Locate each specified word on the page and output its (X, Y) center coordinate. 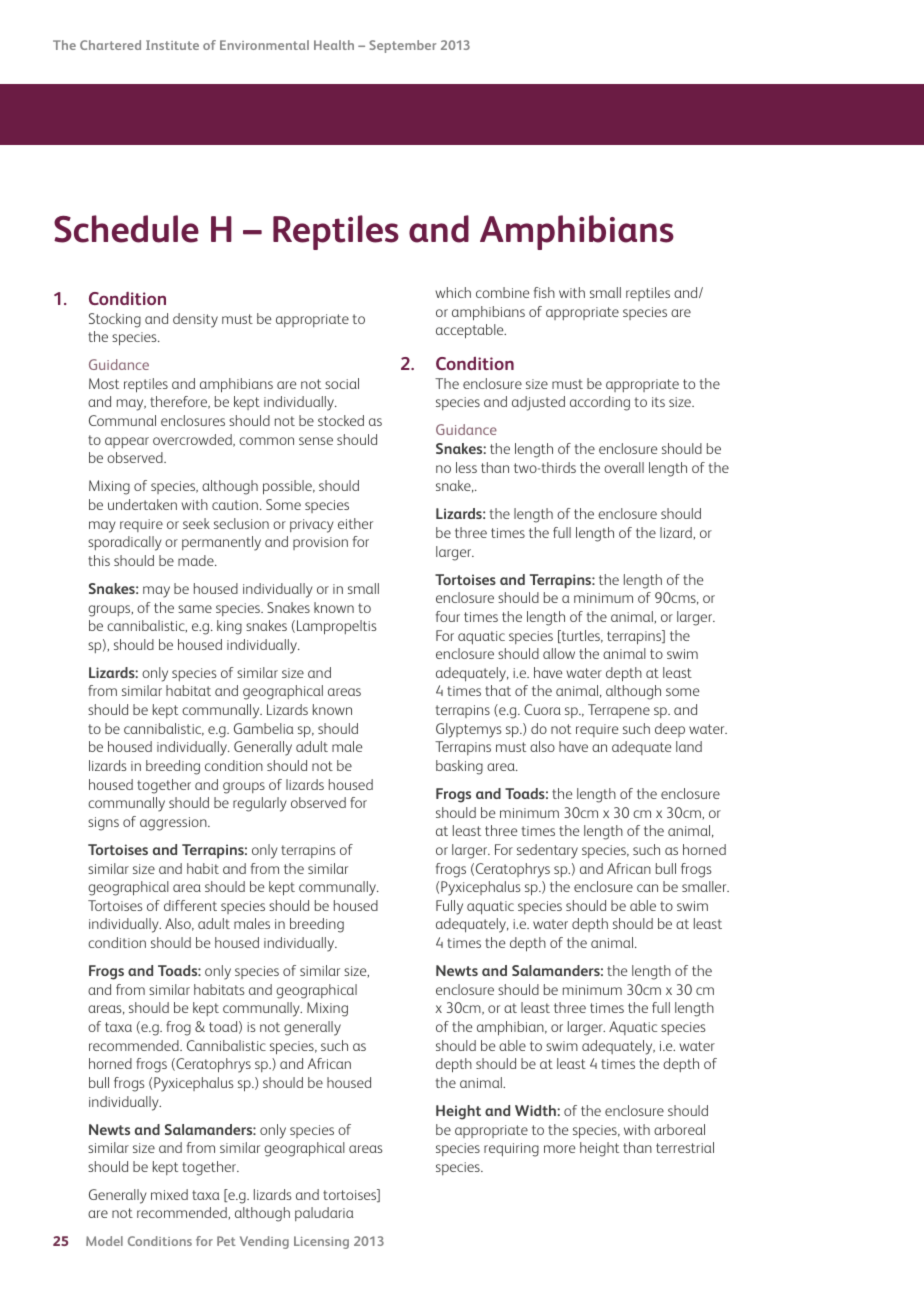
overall (624, 467)
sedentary (547, 851)
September (402, 46)
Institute (172, 45)
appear (127, 442)
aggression (174, 824)
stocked (341, 420)
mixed (169, 1194)
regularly (260, 804)
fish (544, 292)
